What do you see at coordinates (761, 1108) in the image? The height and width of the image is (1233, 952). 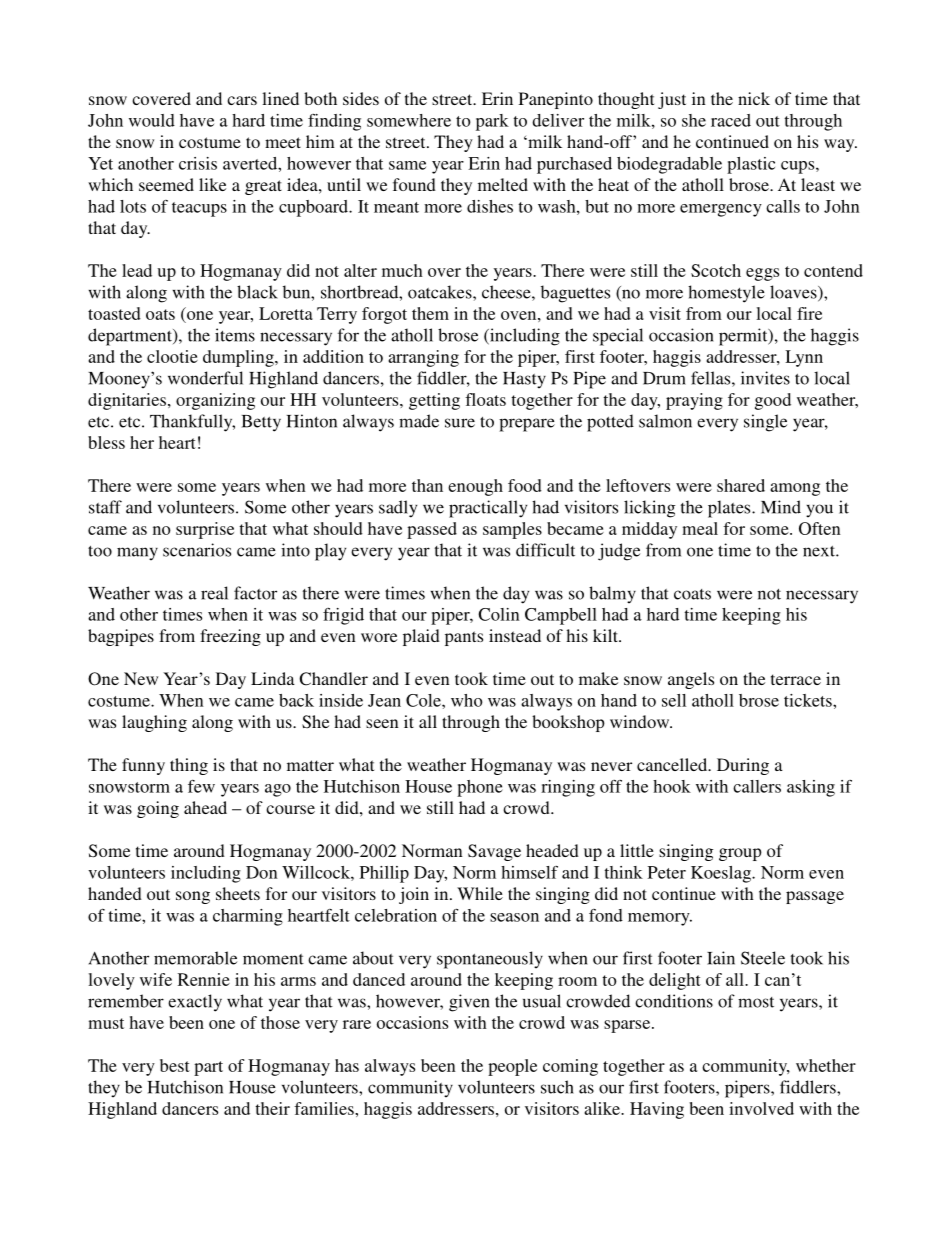 I see `involved` at bounding box center [761, 1108].
